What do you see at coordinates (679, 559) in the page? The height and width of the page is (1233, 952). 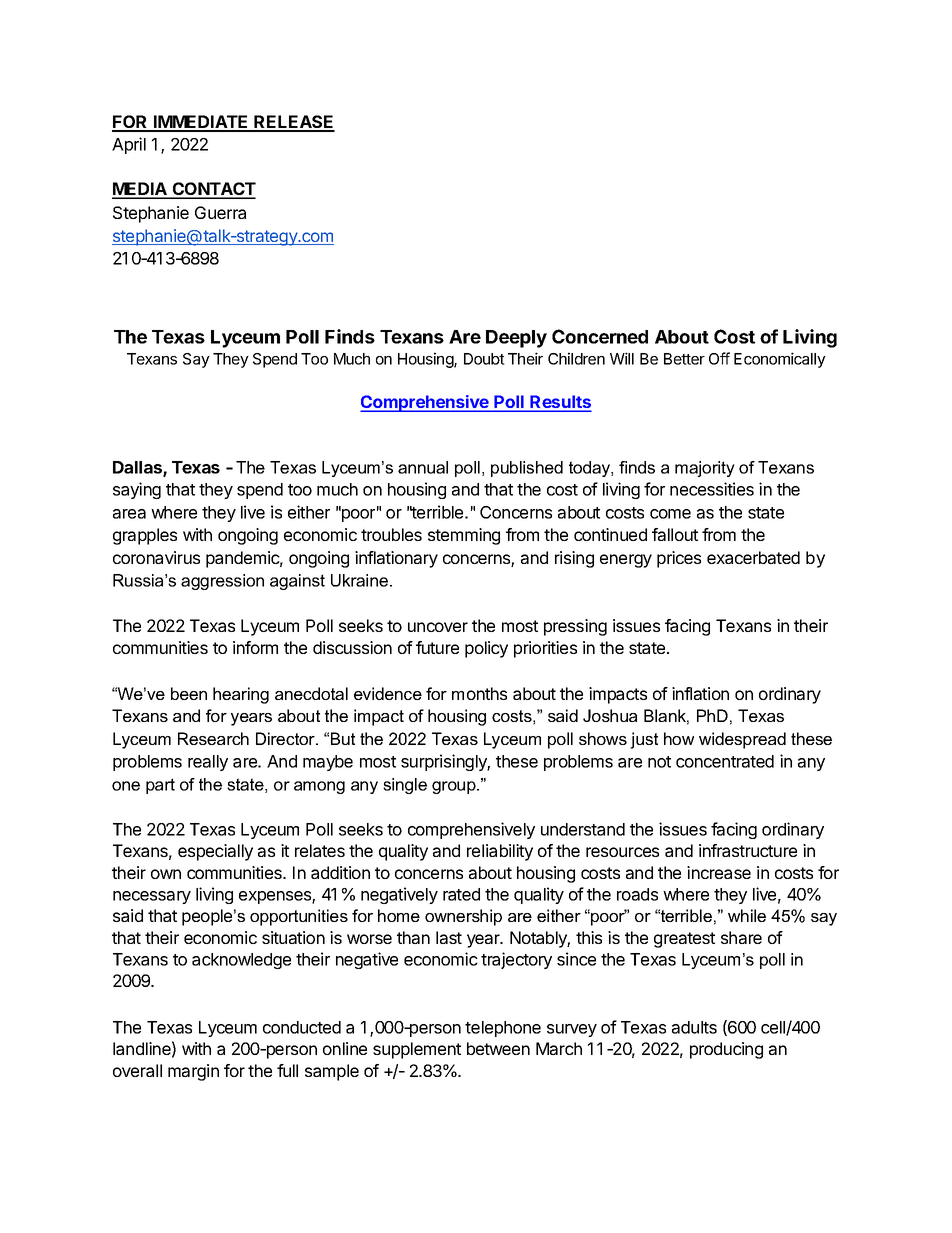 I see `prices` at bounding box center [679, 559].
